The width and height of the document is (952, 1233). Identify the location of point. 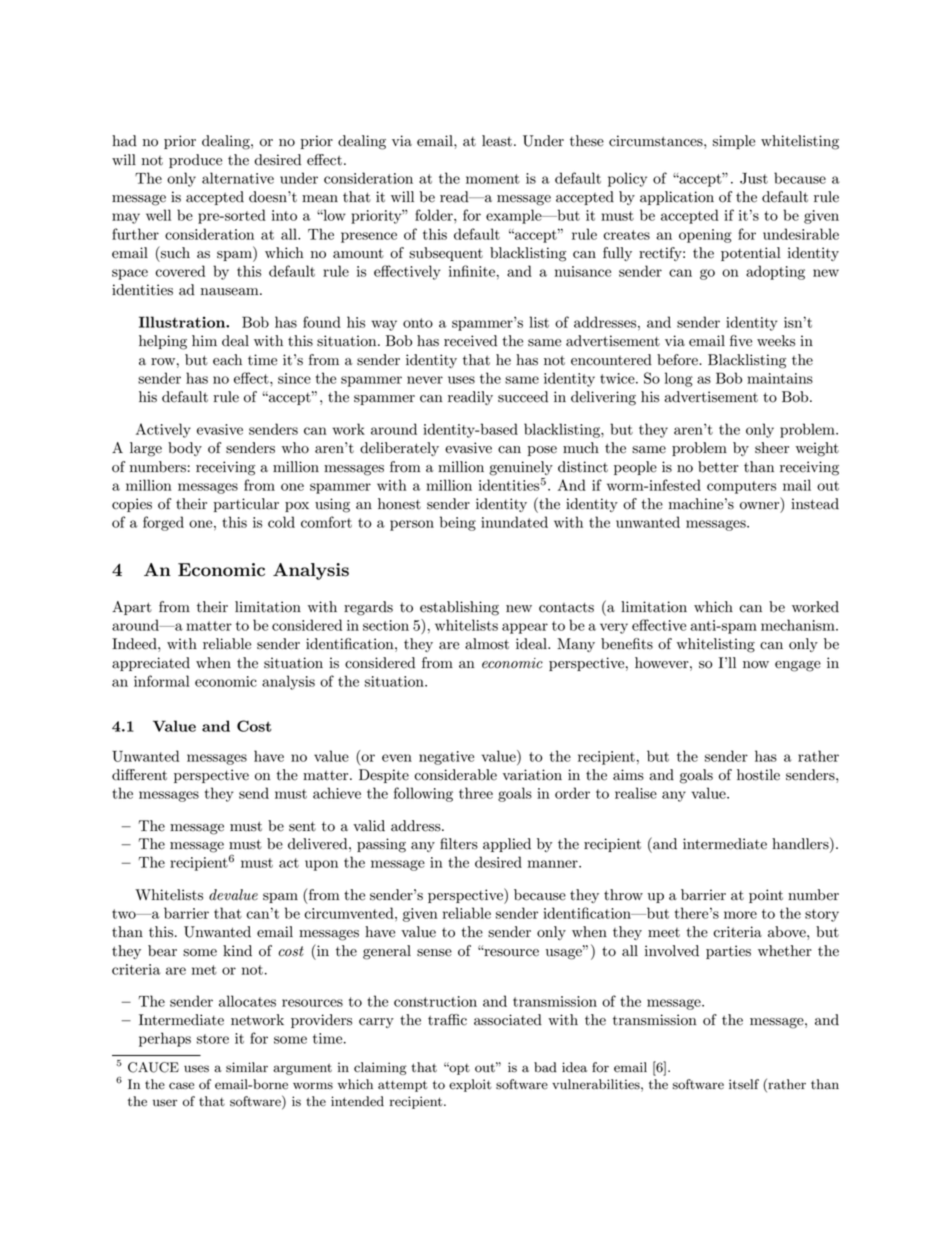
(766, 896).
